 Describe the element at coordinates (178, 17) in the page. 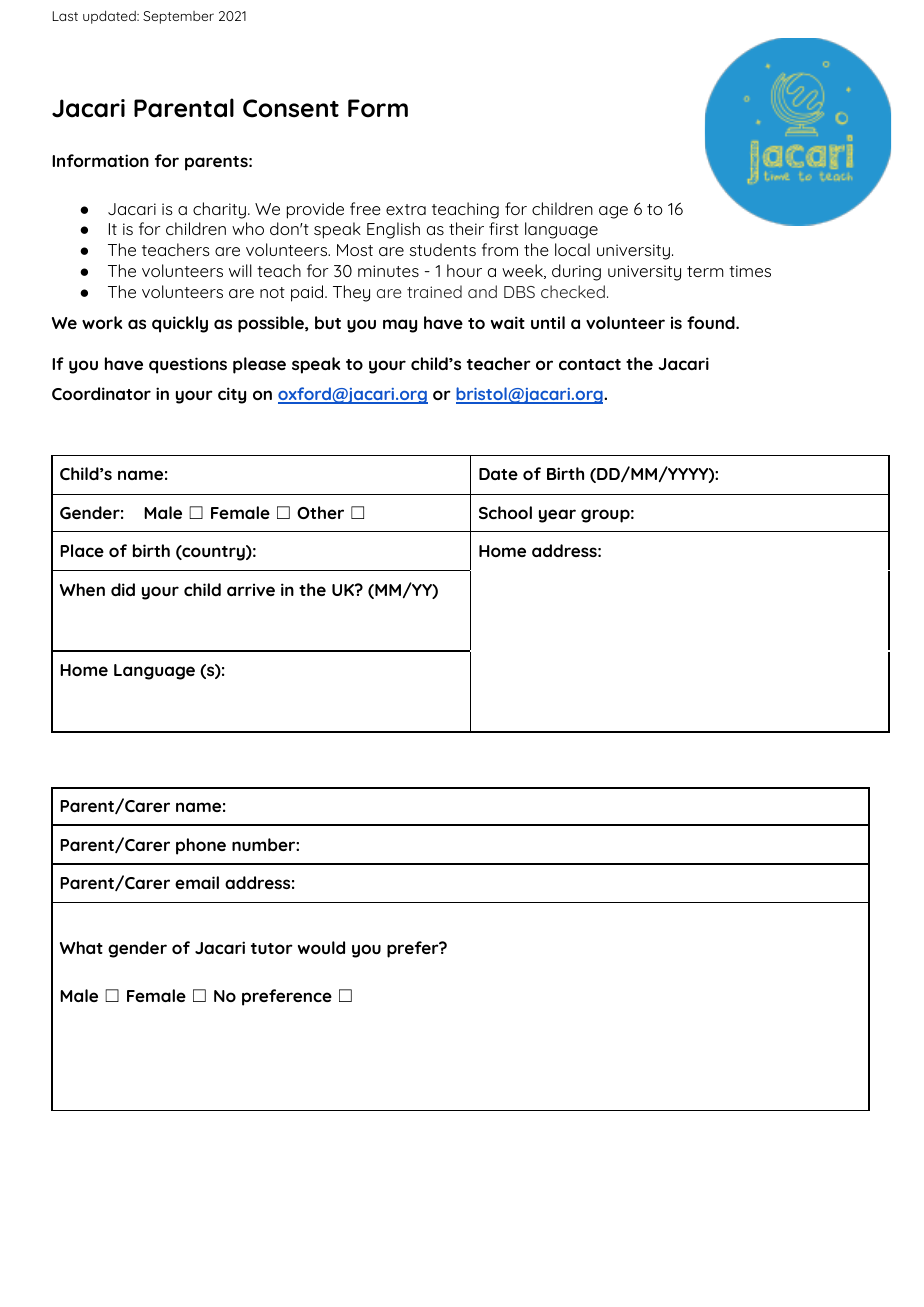

I see `September` at that location.
